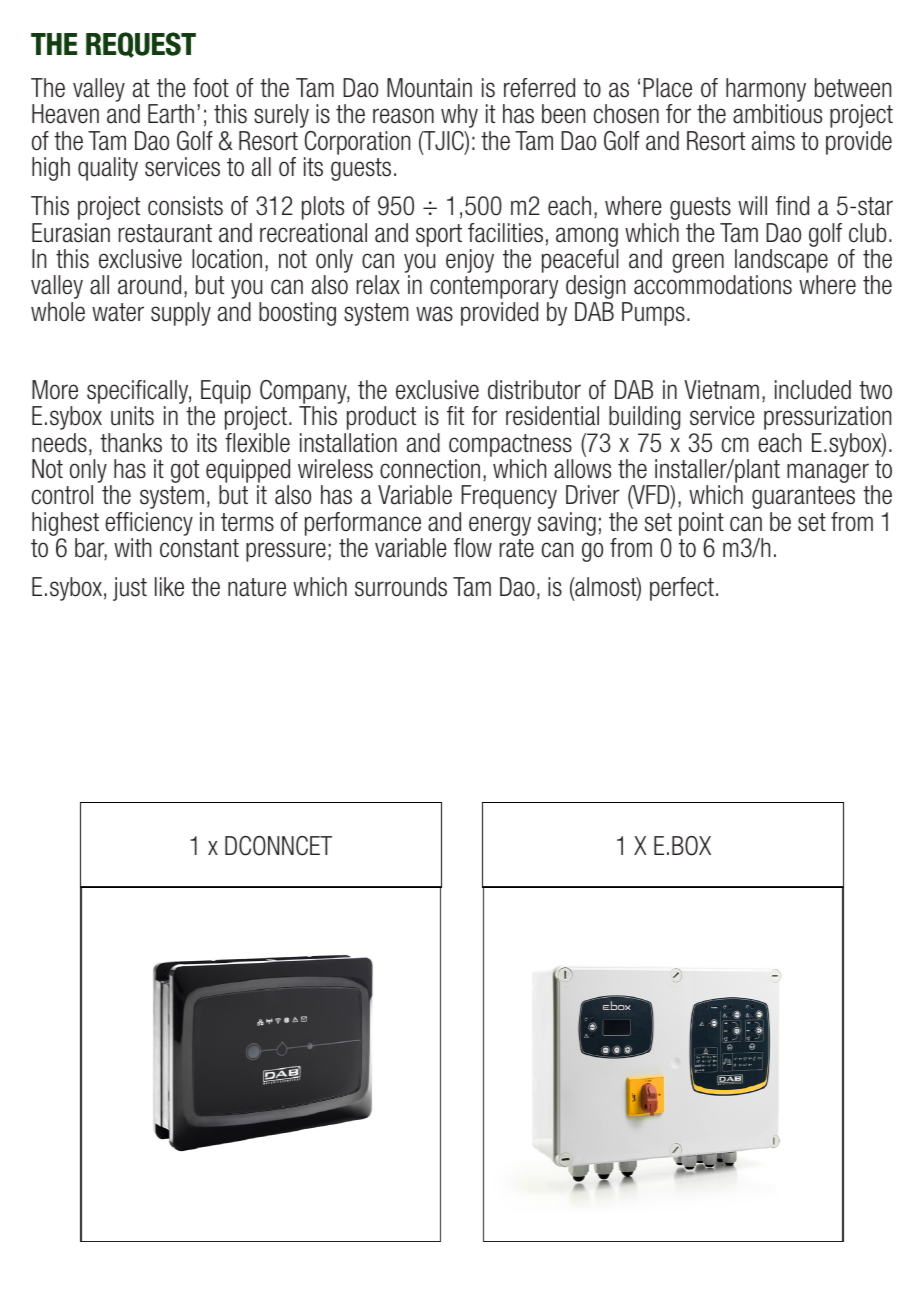 Image resolution: width=924 pixels, height=1311 pixels. Describe the element at coordinates (766, 91) in the screenshot. I see `harmony` at that location.
